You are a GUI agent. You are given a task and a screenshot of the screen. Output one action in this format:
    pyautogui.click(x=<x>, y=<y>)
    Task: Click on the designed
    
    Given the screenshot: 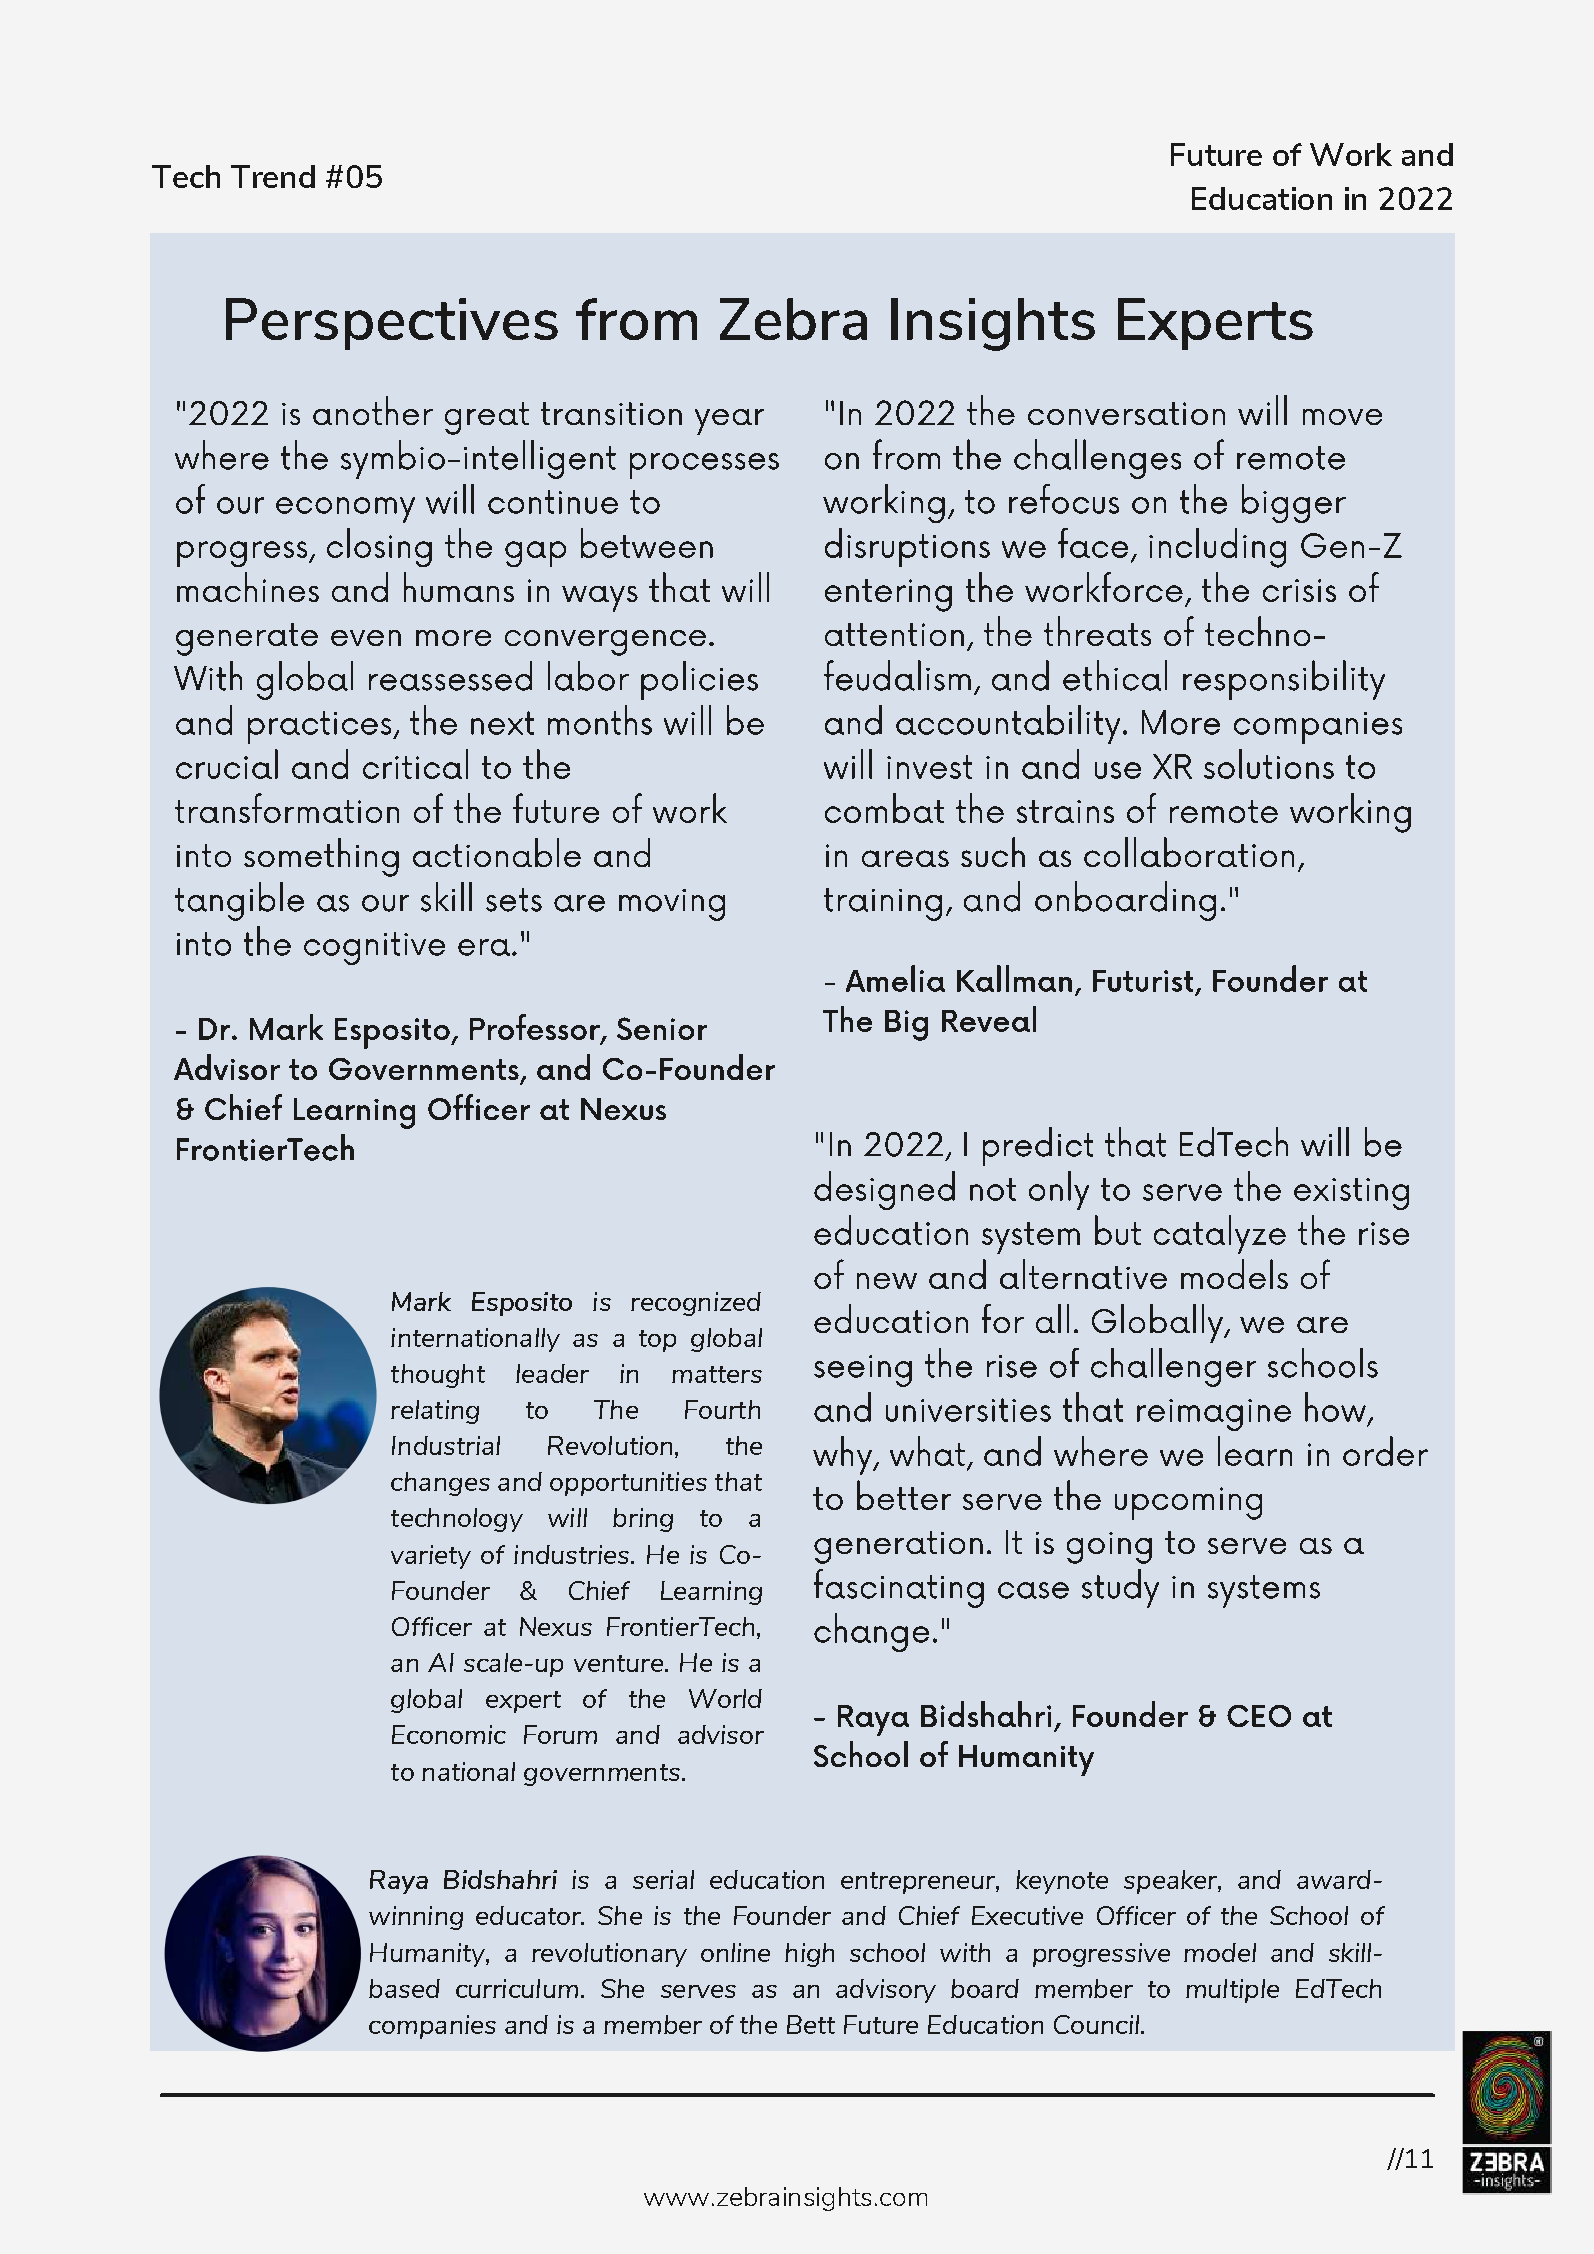 What is the action you would take?
    pyautogui.click(x=884, y=1190)
